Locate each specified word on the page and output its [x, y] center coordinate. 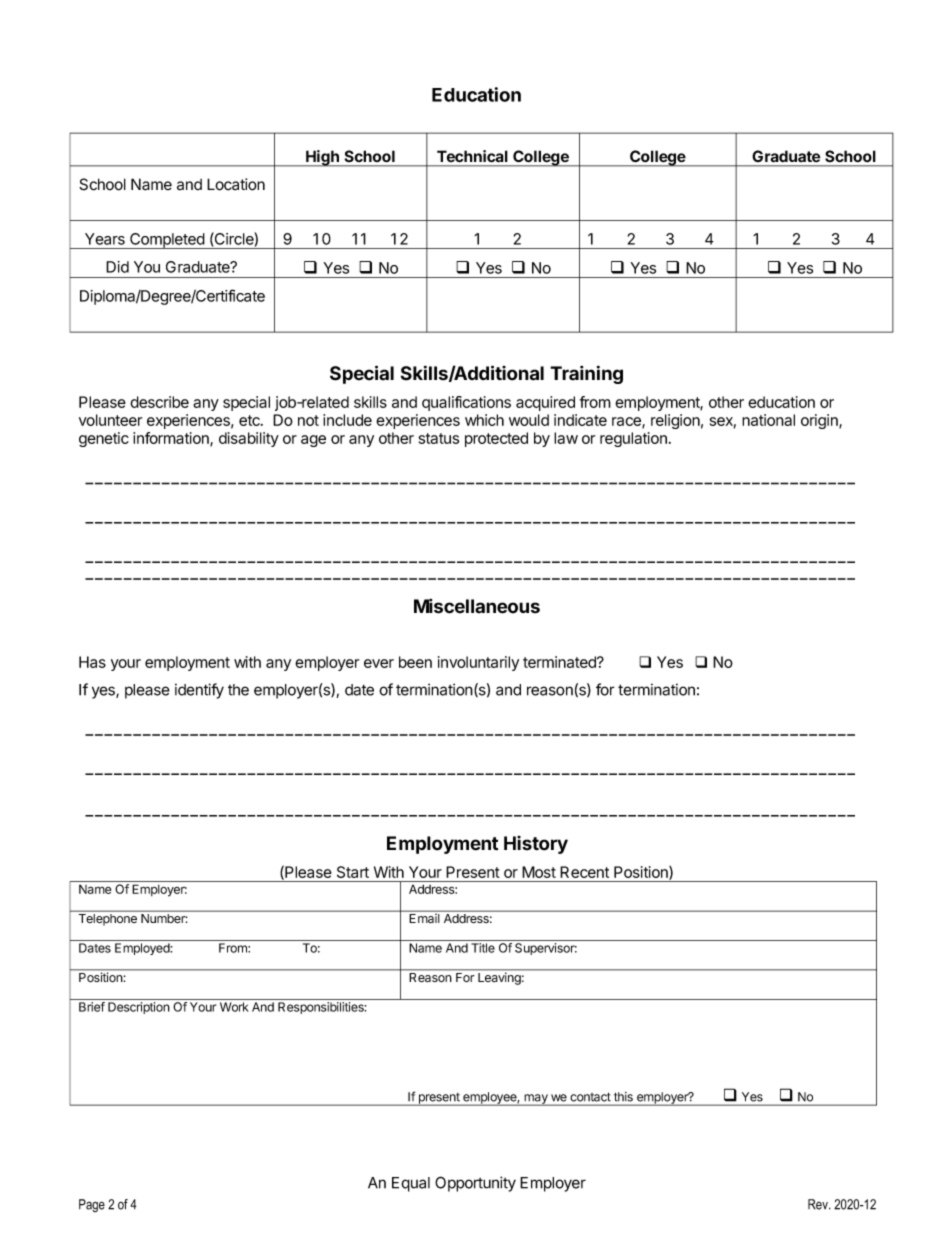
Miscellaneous [477, 606]
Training [586, 374]
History [536, 845]
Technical [472, 156]
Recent [584, 872]
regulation [633, 439]
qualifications [466, 403]
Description [139, 1008]
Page [92, 1205]
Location [236, 184]
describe [159, 402]
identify [199, 691]
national [768, 420]
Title [483, 948]
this [623, 1097]
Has [92, 662]
